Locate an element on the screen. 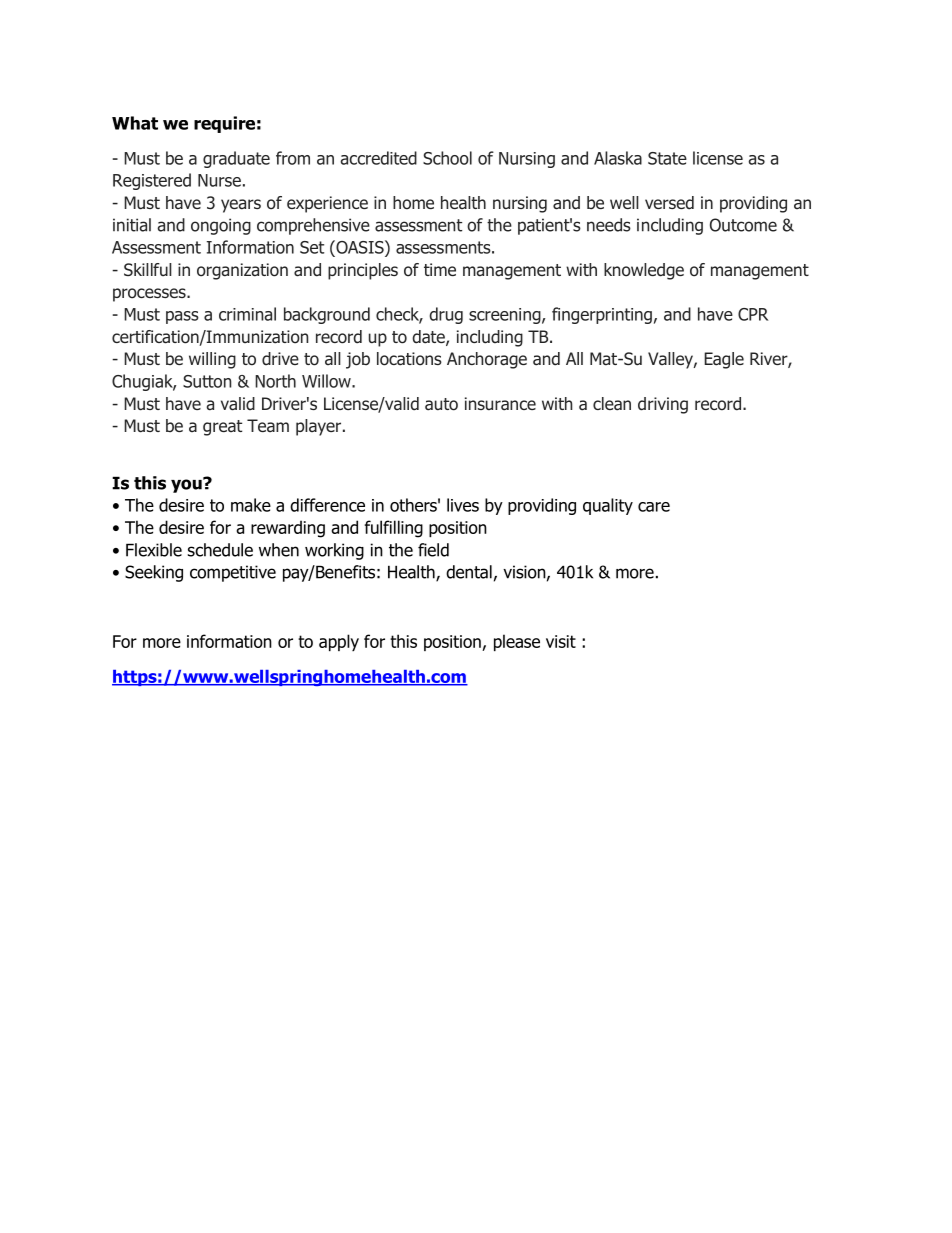 The width and height of the screenshot is (952, 1233). care is located at coordinates (654, 507).
